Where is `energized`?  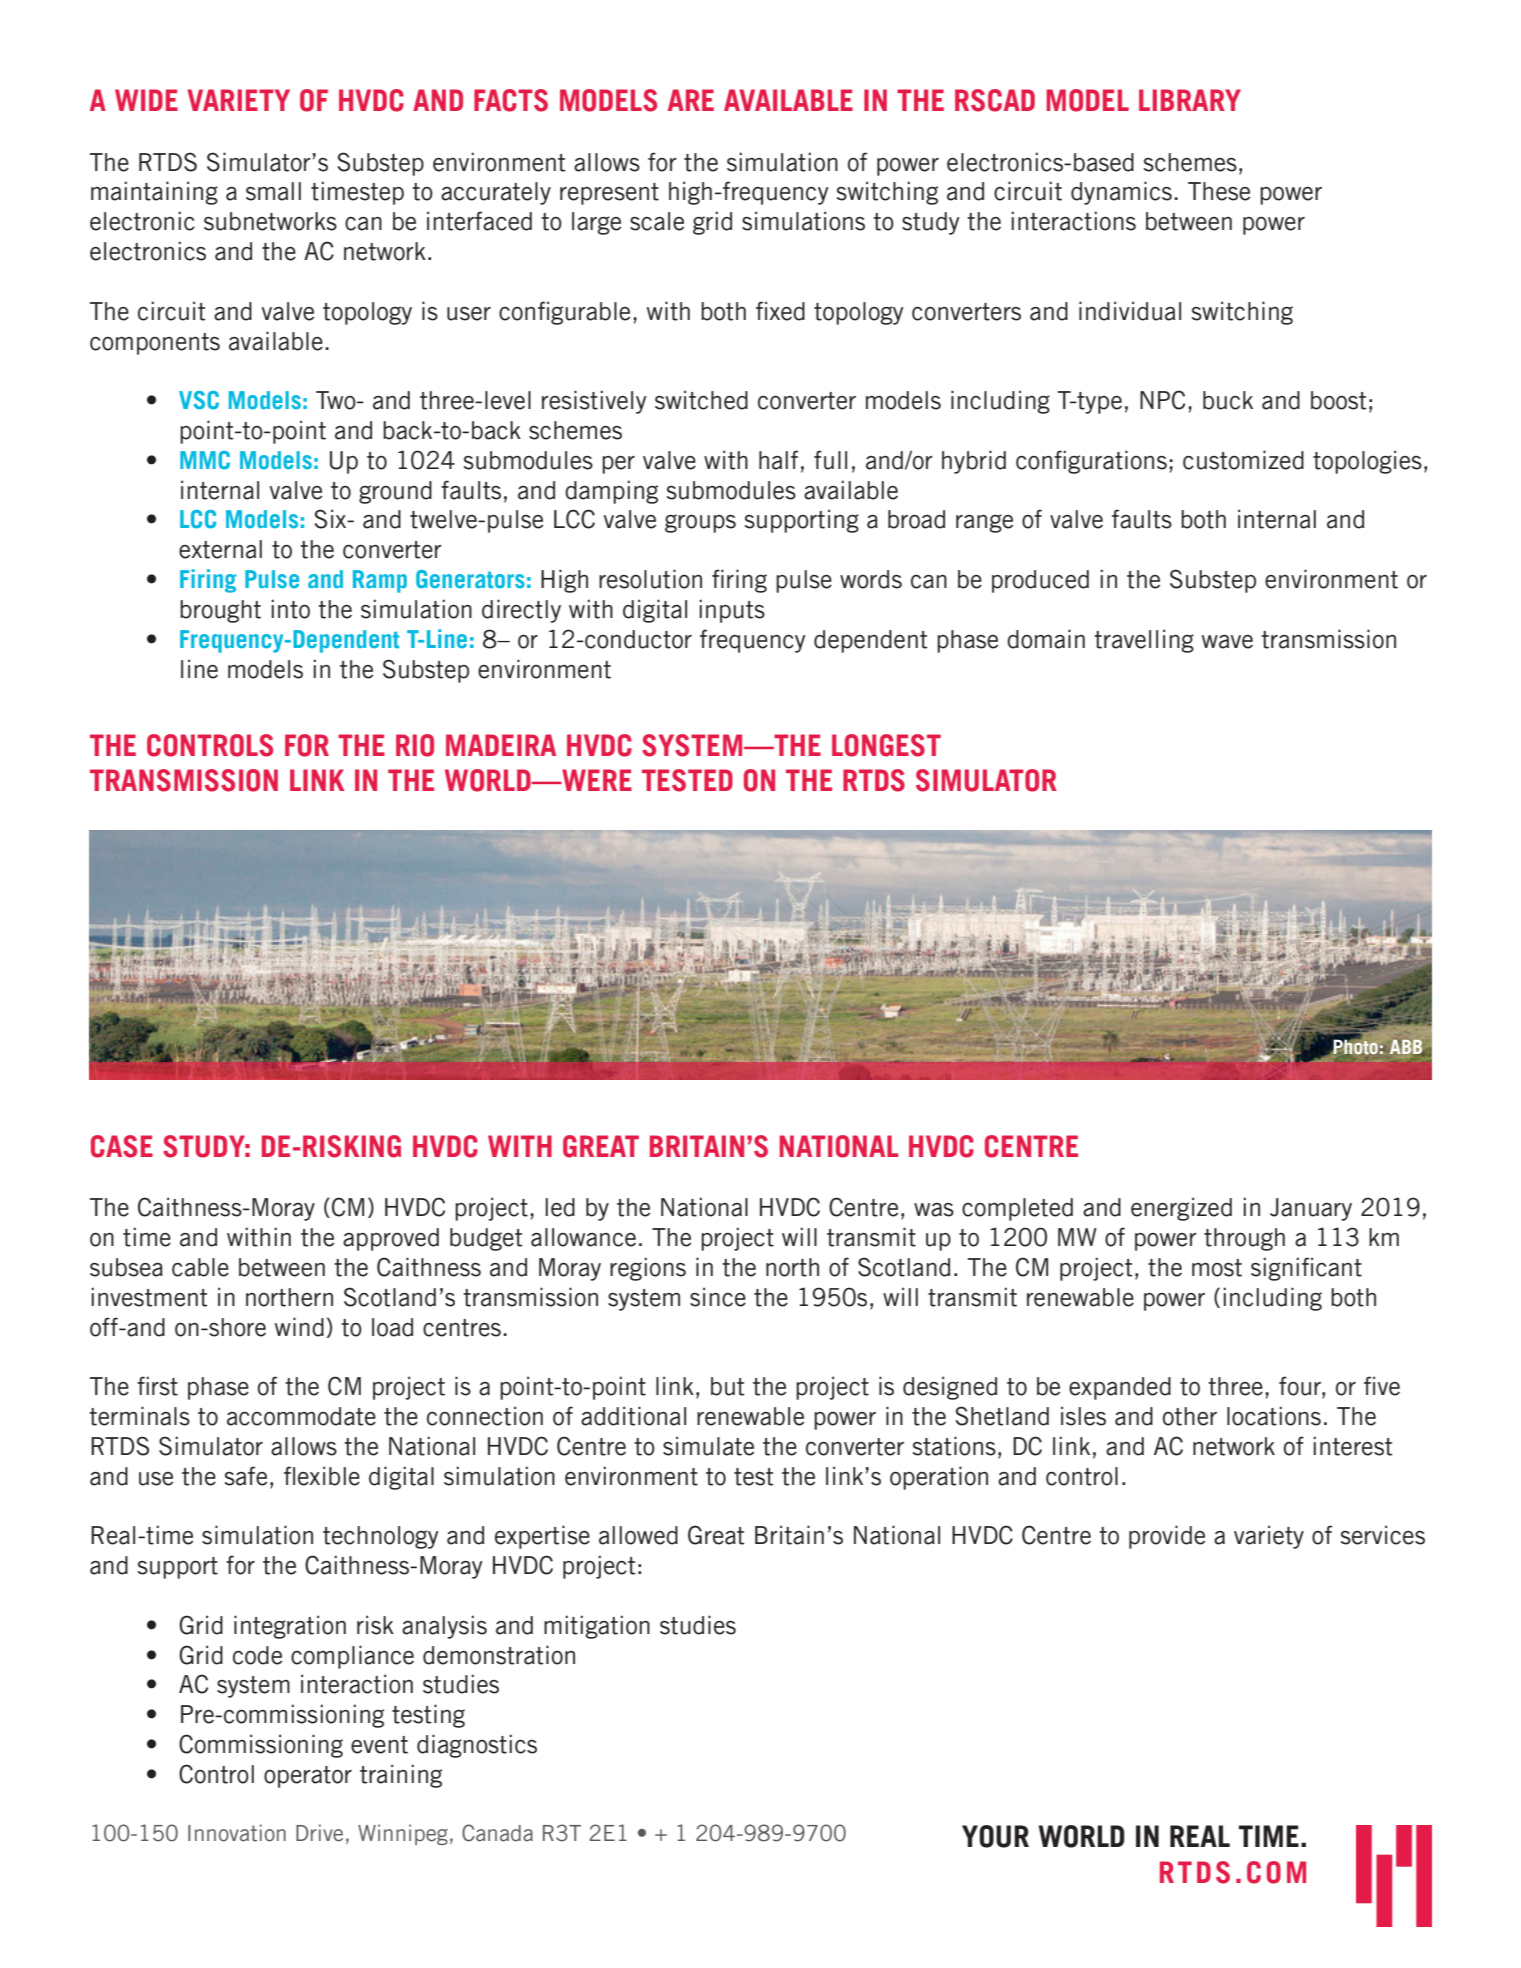
energized is located at coordinates (1181, 1209).
